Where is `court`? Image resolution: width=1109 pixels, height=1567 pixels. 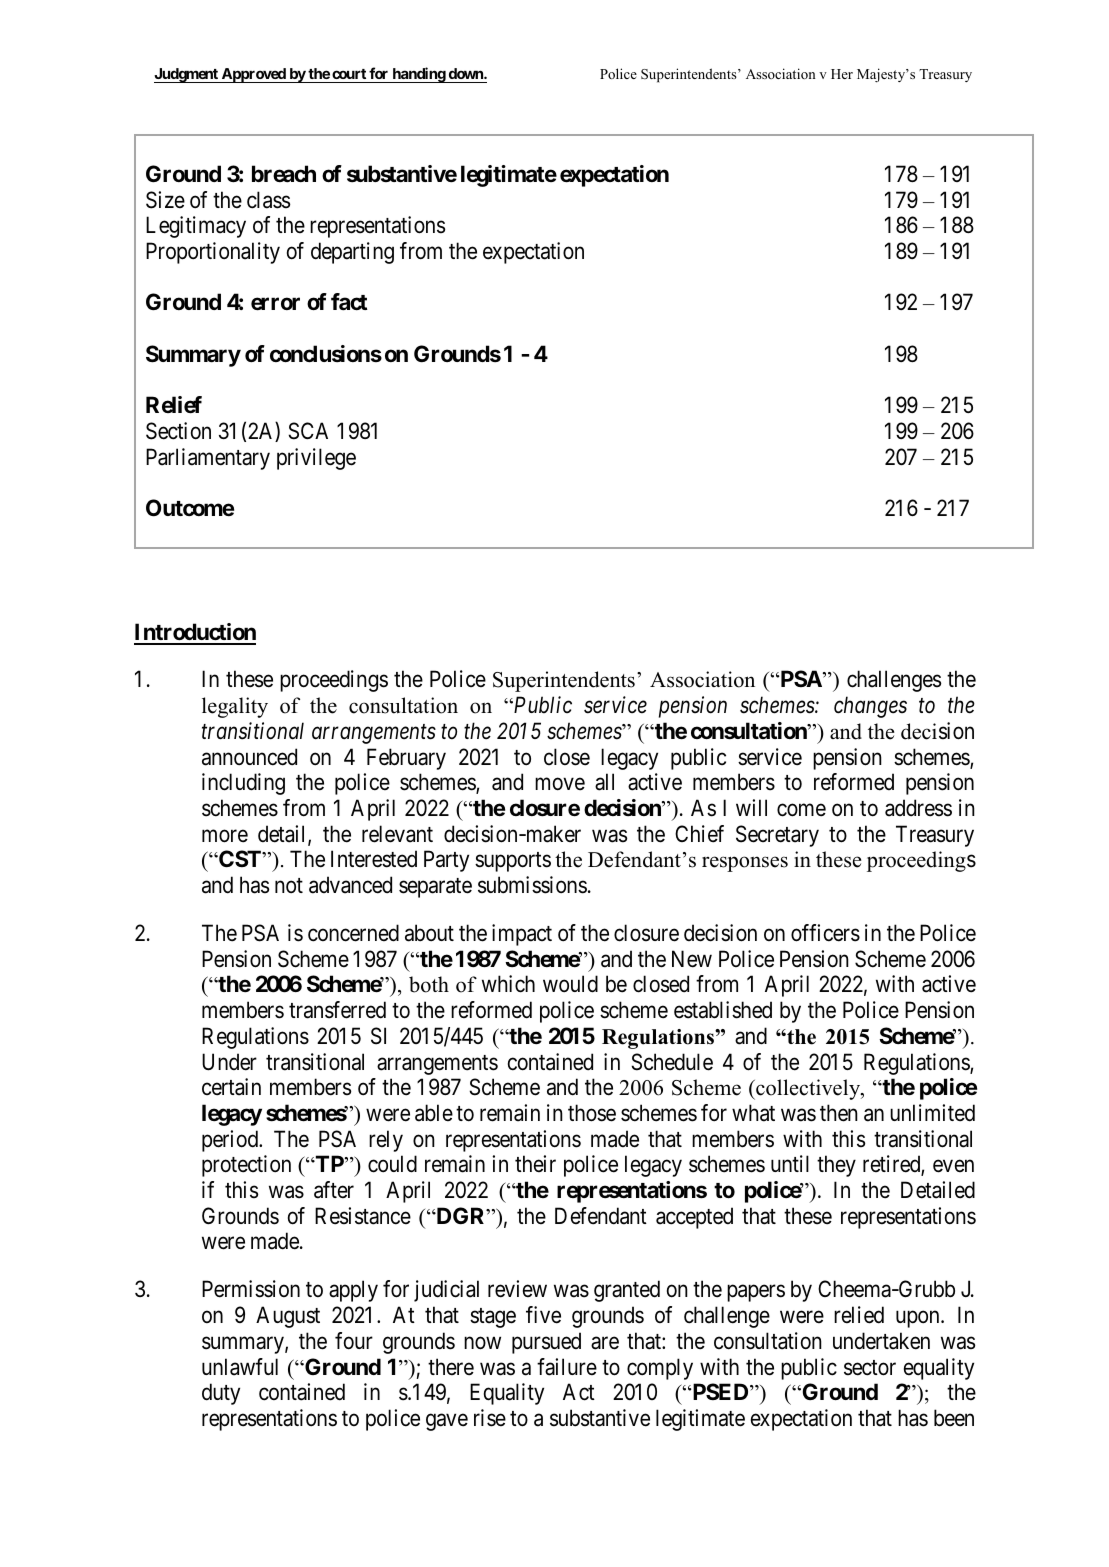 court is located at coordinates (349, 76).
